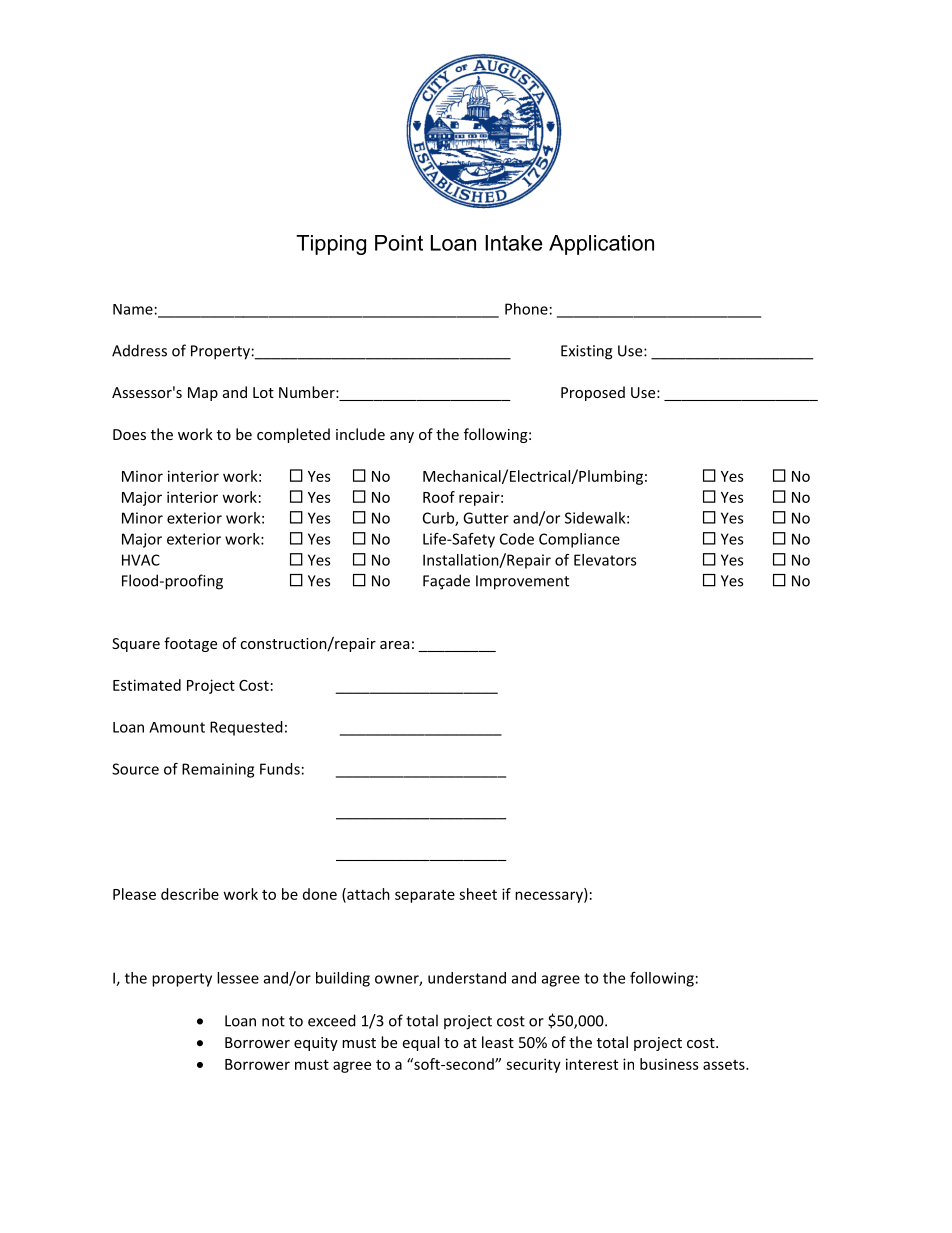 This screenshot has width=952, height=1233. Describe the element at coordinates (522, 582) in the screenshot. I see `Improvement` at that location.
